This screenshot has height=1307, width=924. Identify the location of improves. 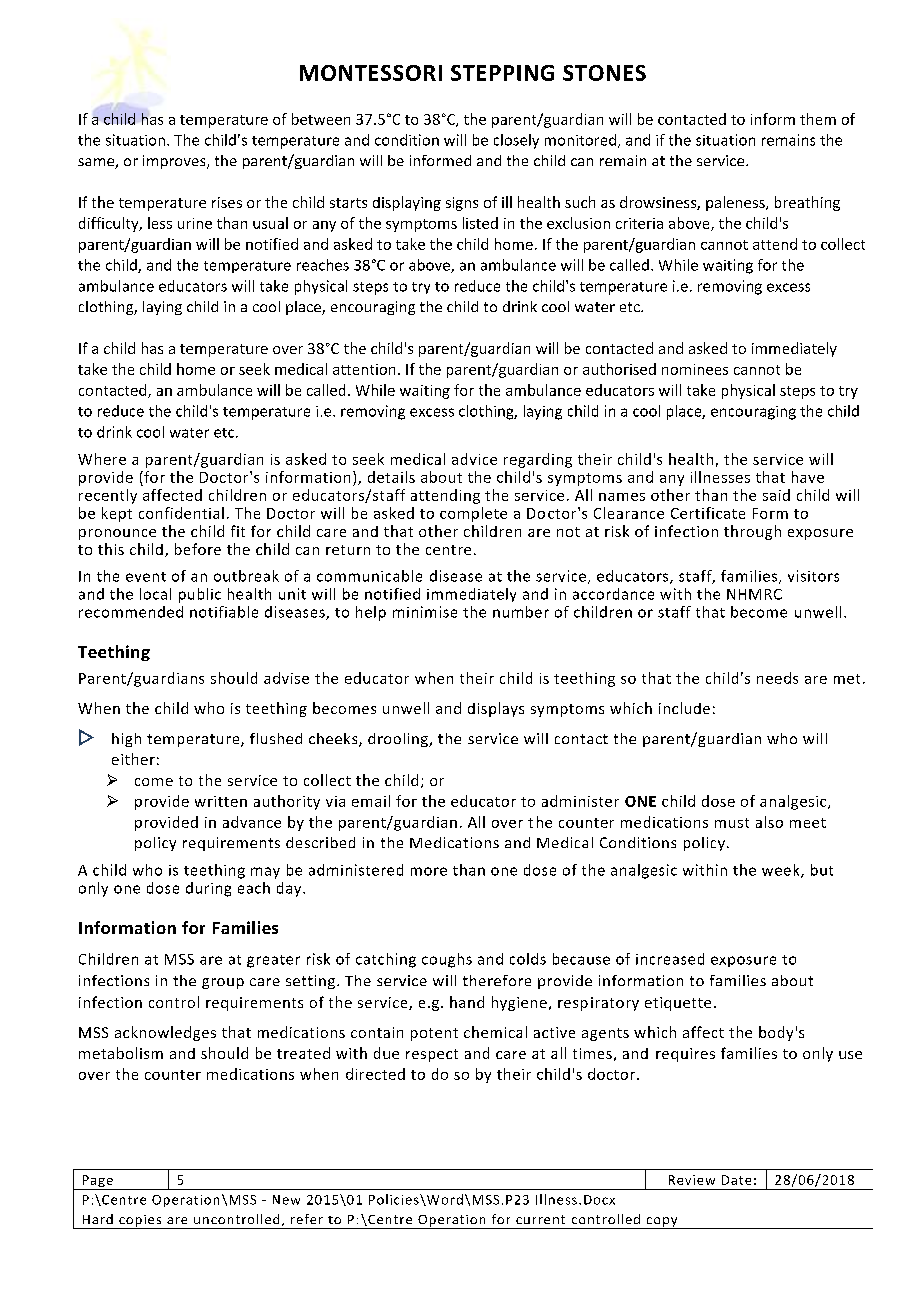
(175, 162).
